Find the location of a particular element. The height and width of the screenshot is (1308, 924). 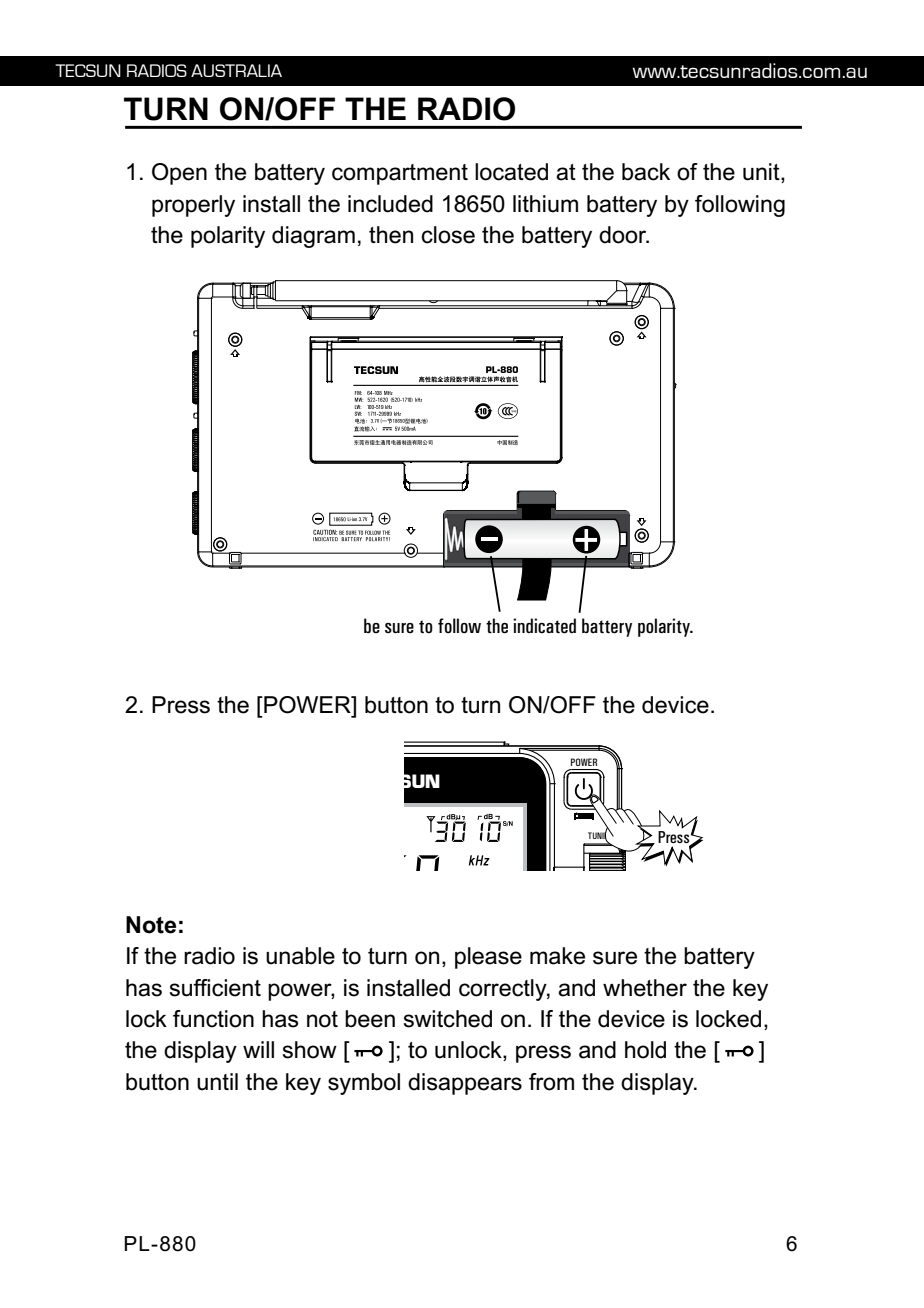

located is located at coordinates (511, 172).
